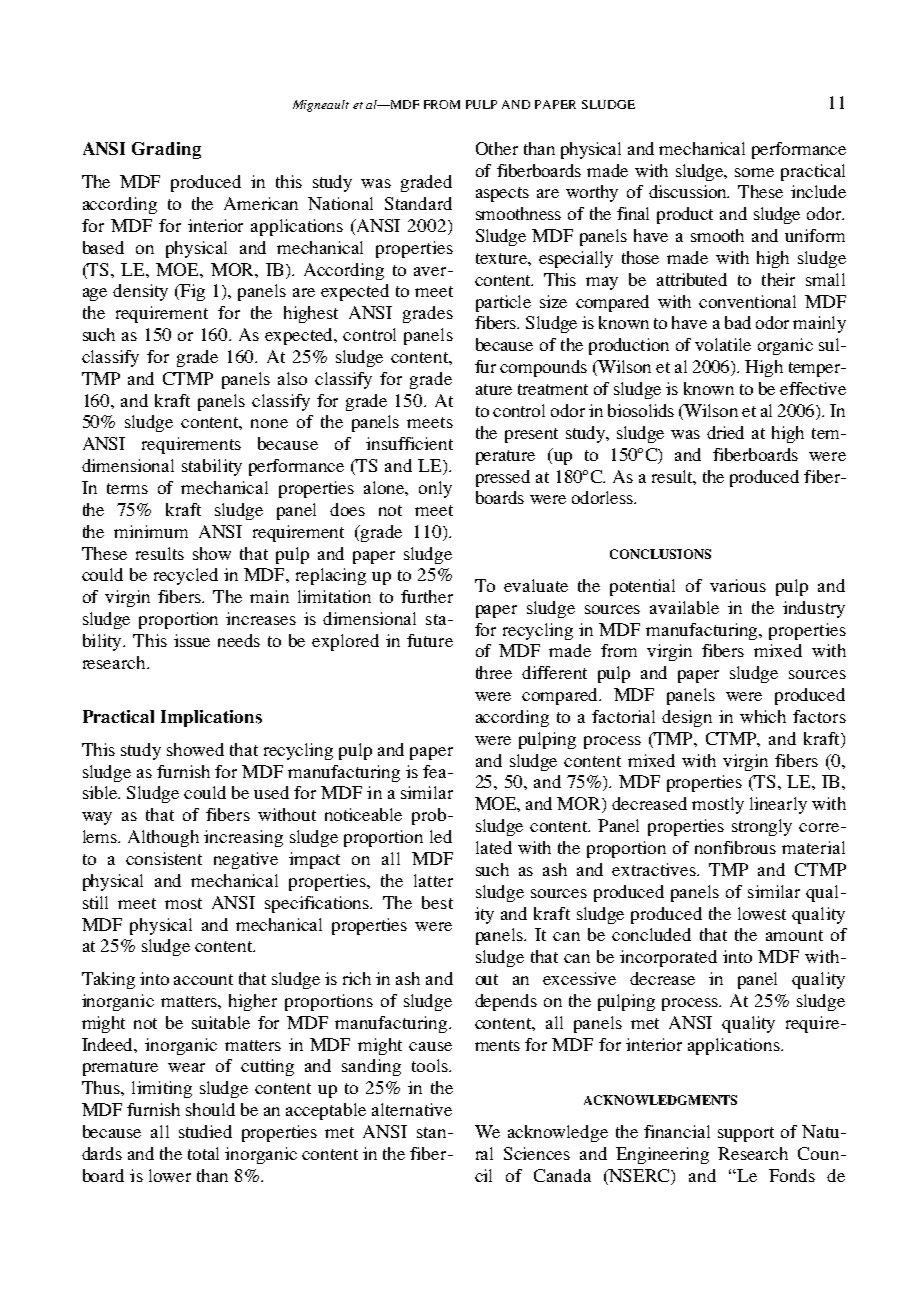 Image resolution: width=904 pixels, height=1316 pixels. Describe the element at coordinates (203, 1153) in the image. I see `total` at that location.
